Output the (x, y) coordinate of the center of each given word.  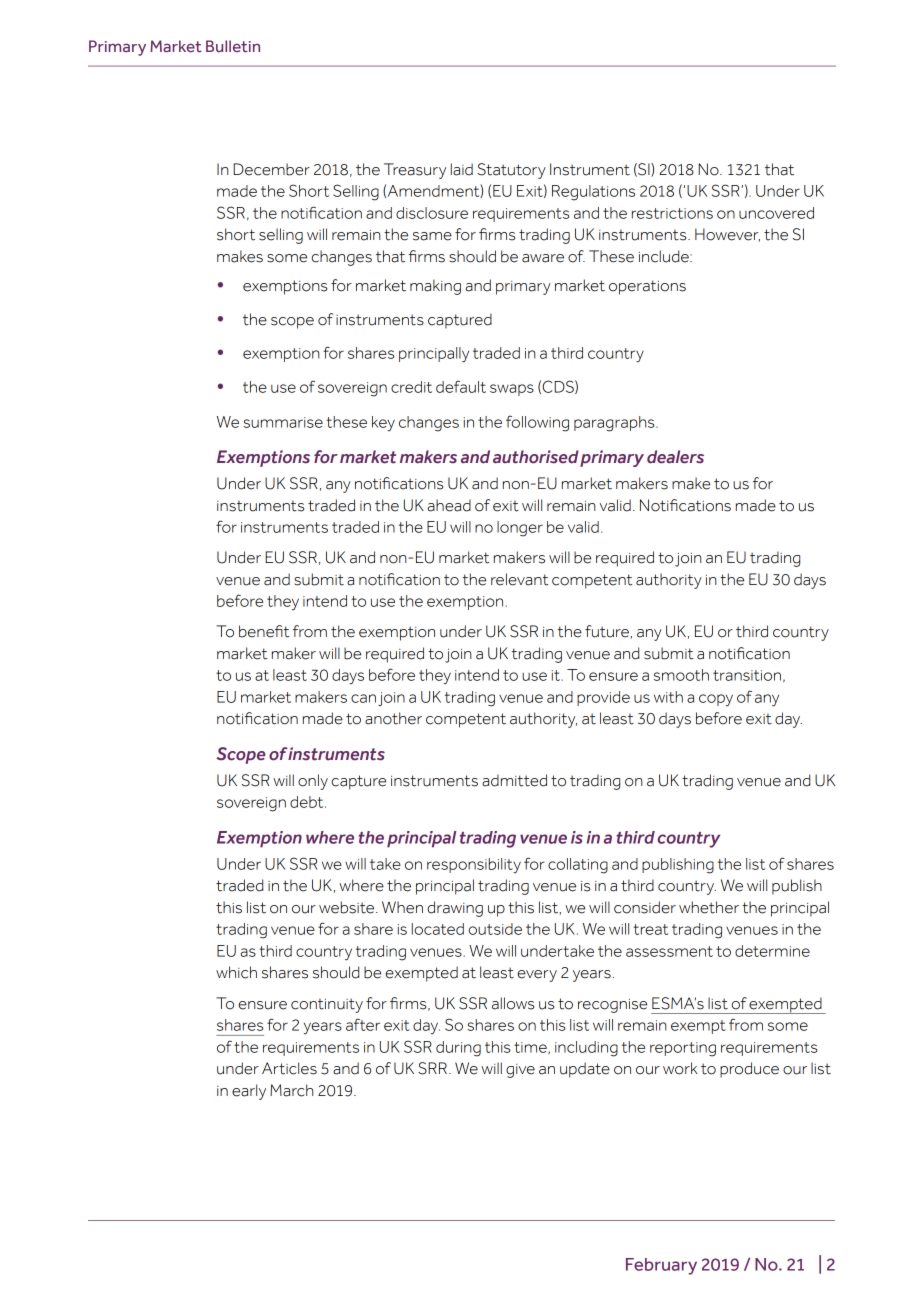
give (520, 1071)
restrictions (672, 213)
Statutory (512, 171)
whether (709, 907)
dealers (675, 457)
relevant (519, 579)
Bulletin (233, 46)
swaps (512, 390)
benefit (264, 631)
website (348, 907)
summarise (283, 422)
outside (495, 929)
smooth (681, 675)
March (291, 1090)
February (661, 1266)
